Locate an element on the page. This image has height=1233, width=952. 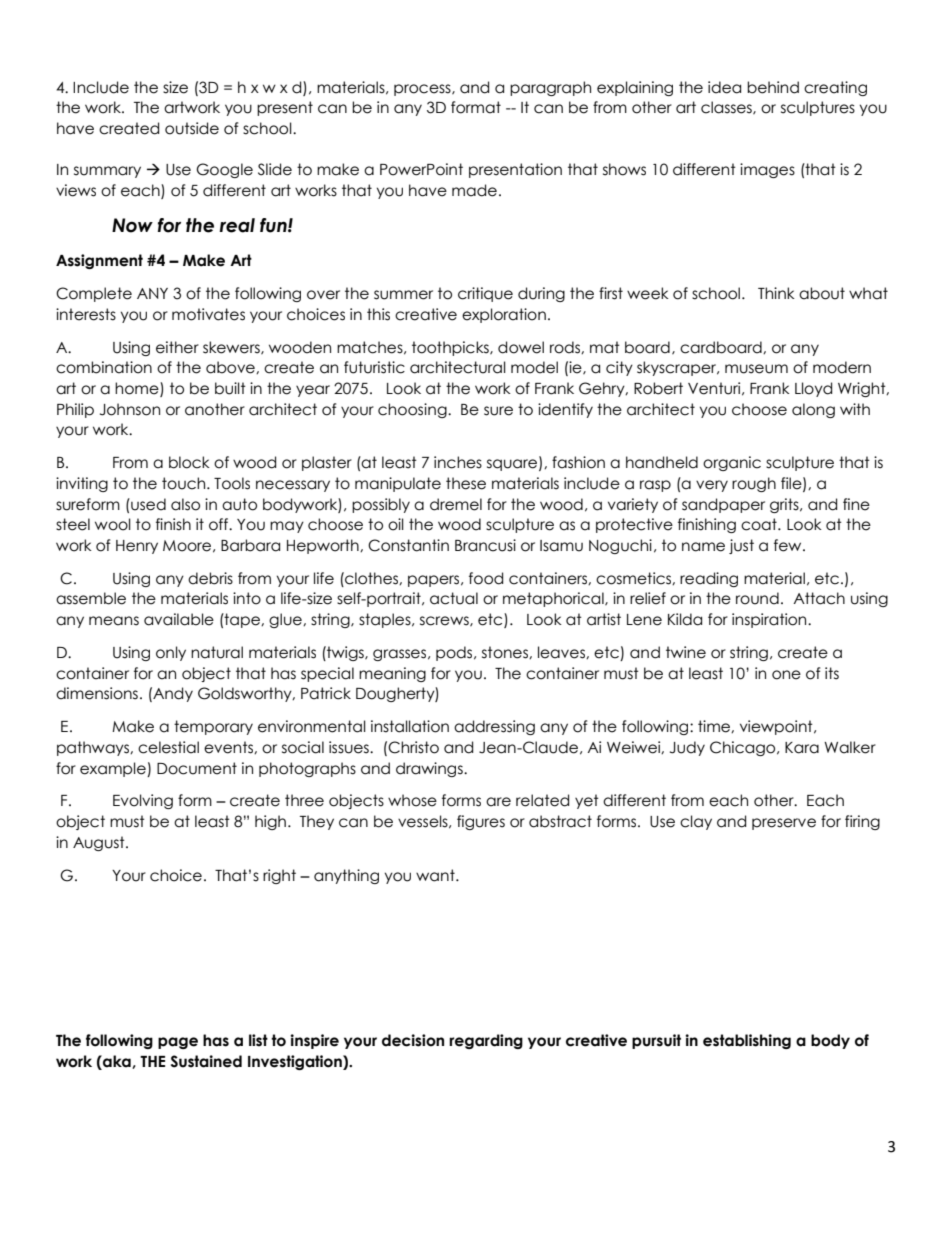
establishing is located at coordinates (747, 1041).
